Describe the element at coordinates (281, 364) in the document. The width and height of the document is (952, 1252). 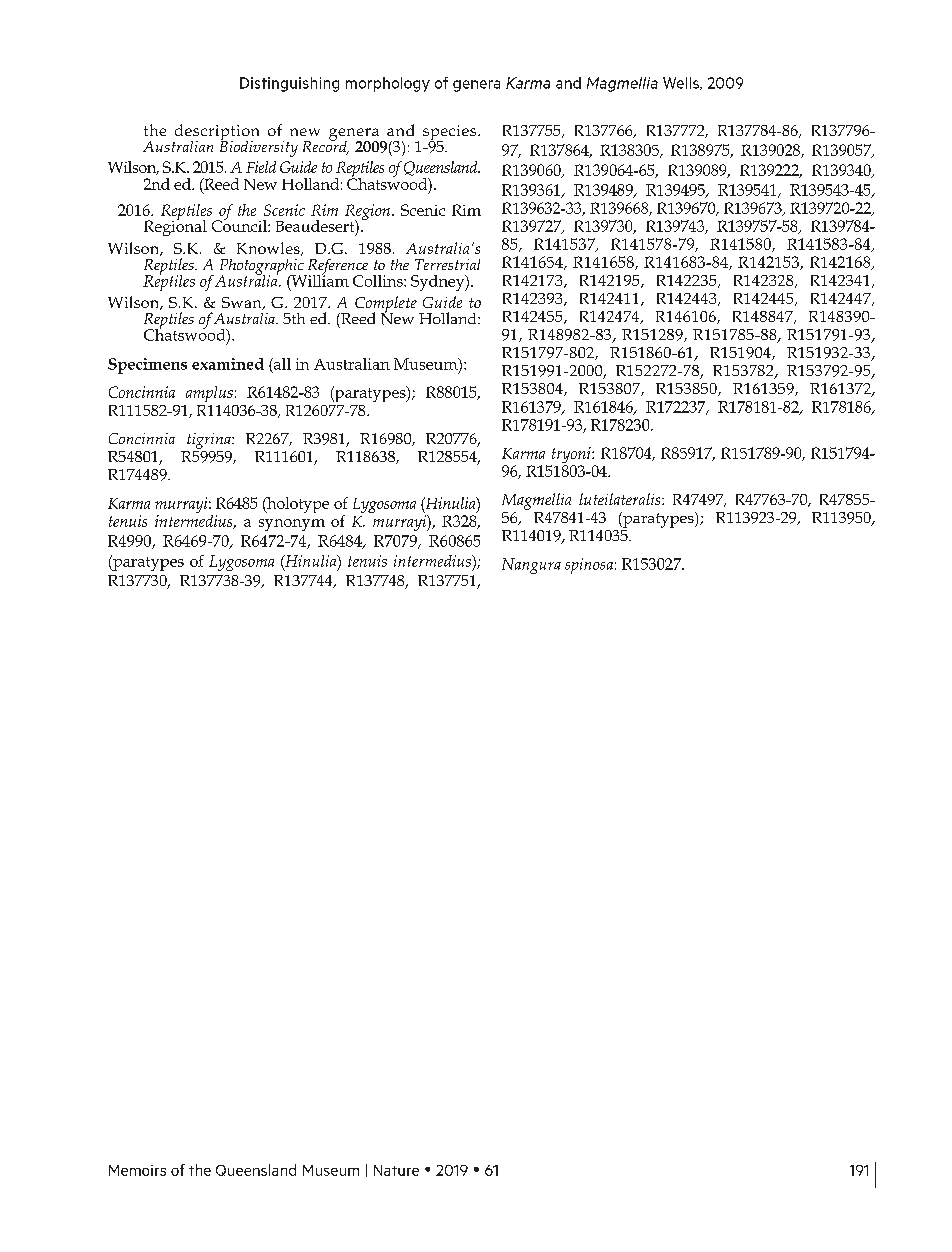
I see `all` at that location.
